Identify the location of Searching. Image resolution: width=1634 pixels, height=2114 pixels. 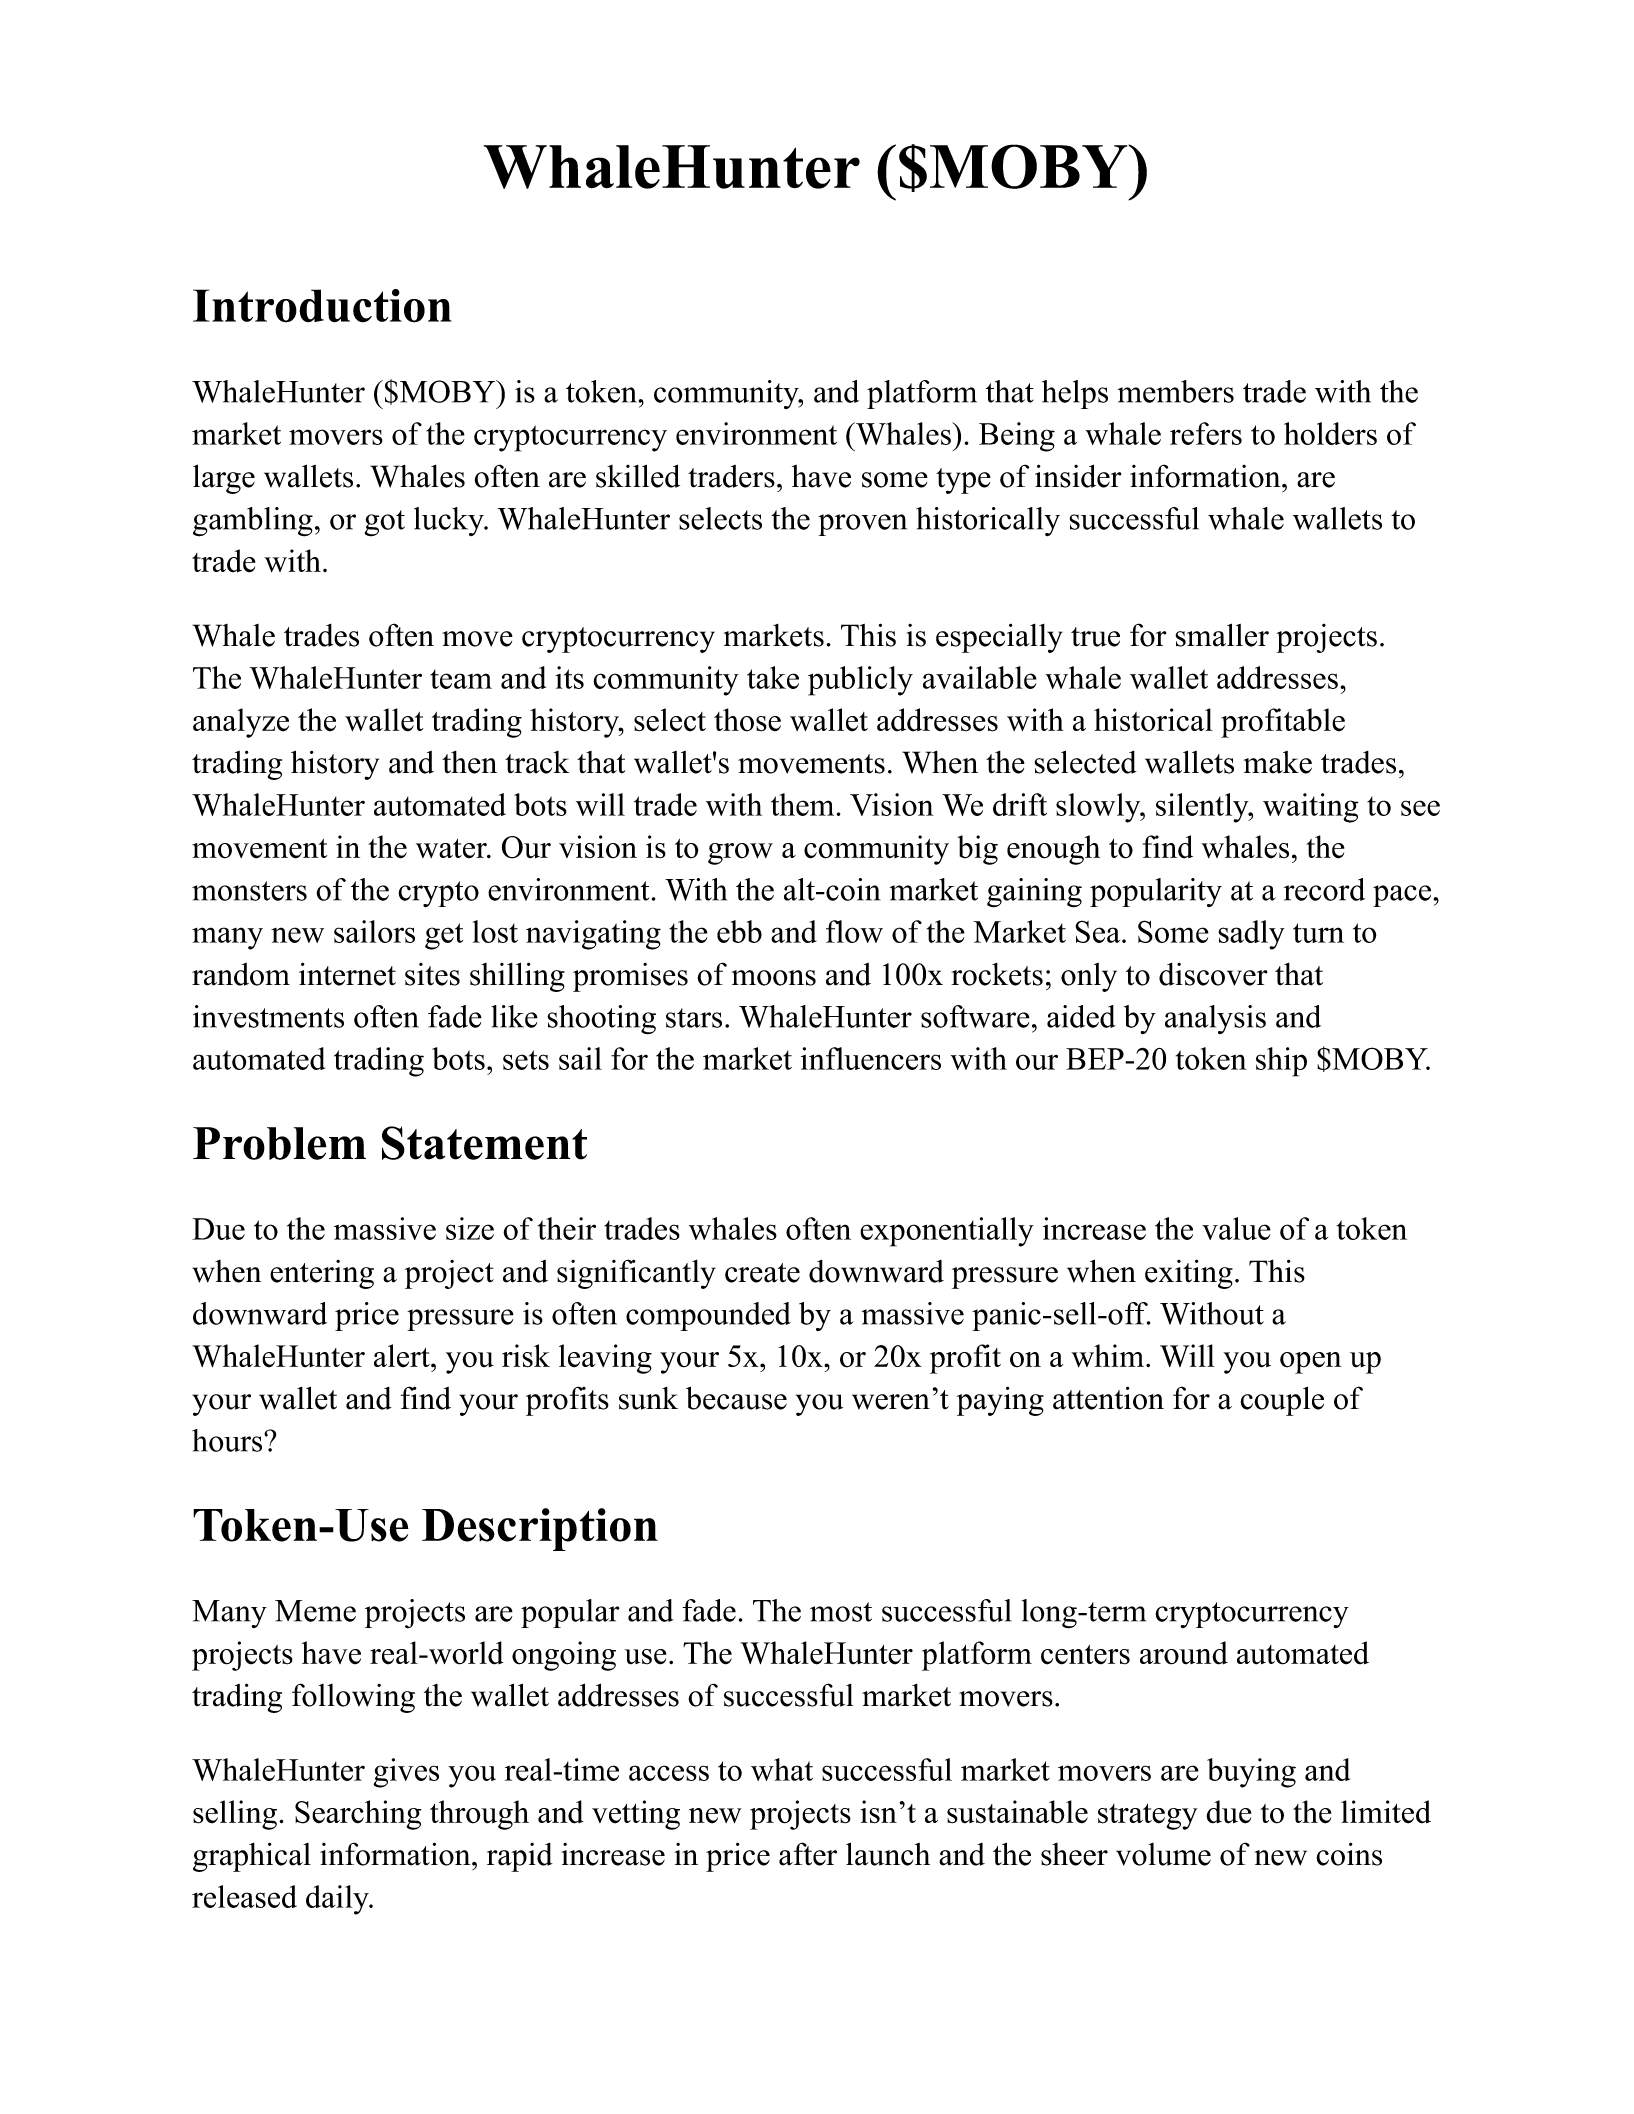
(358, 1815).
